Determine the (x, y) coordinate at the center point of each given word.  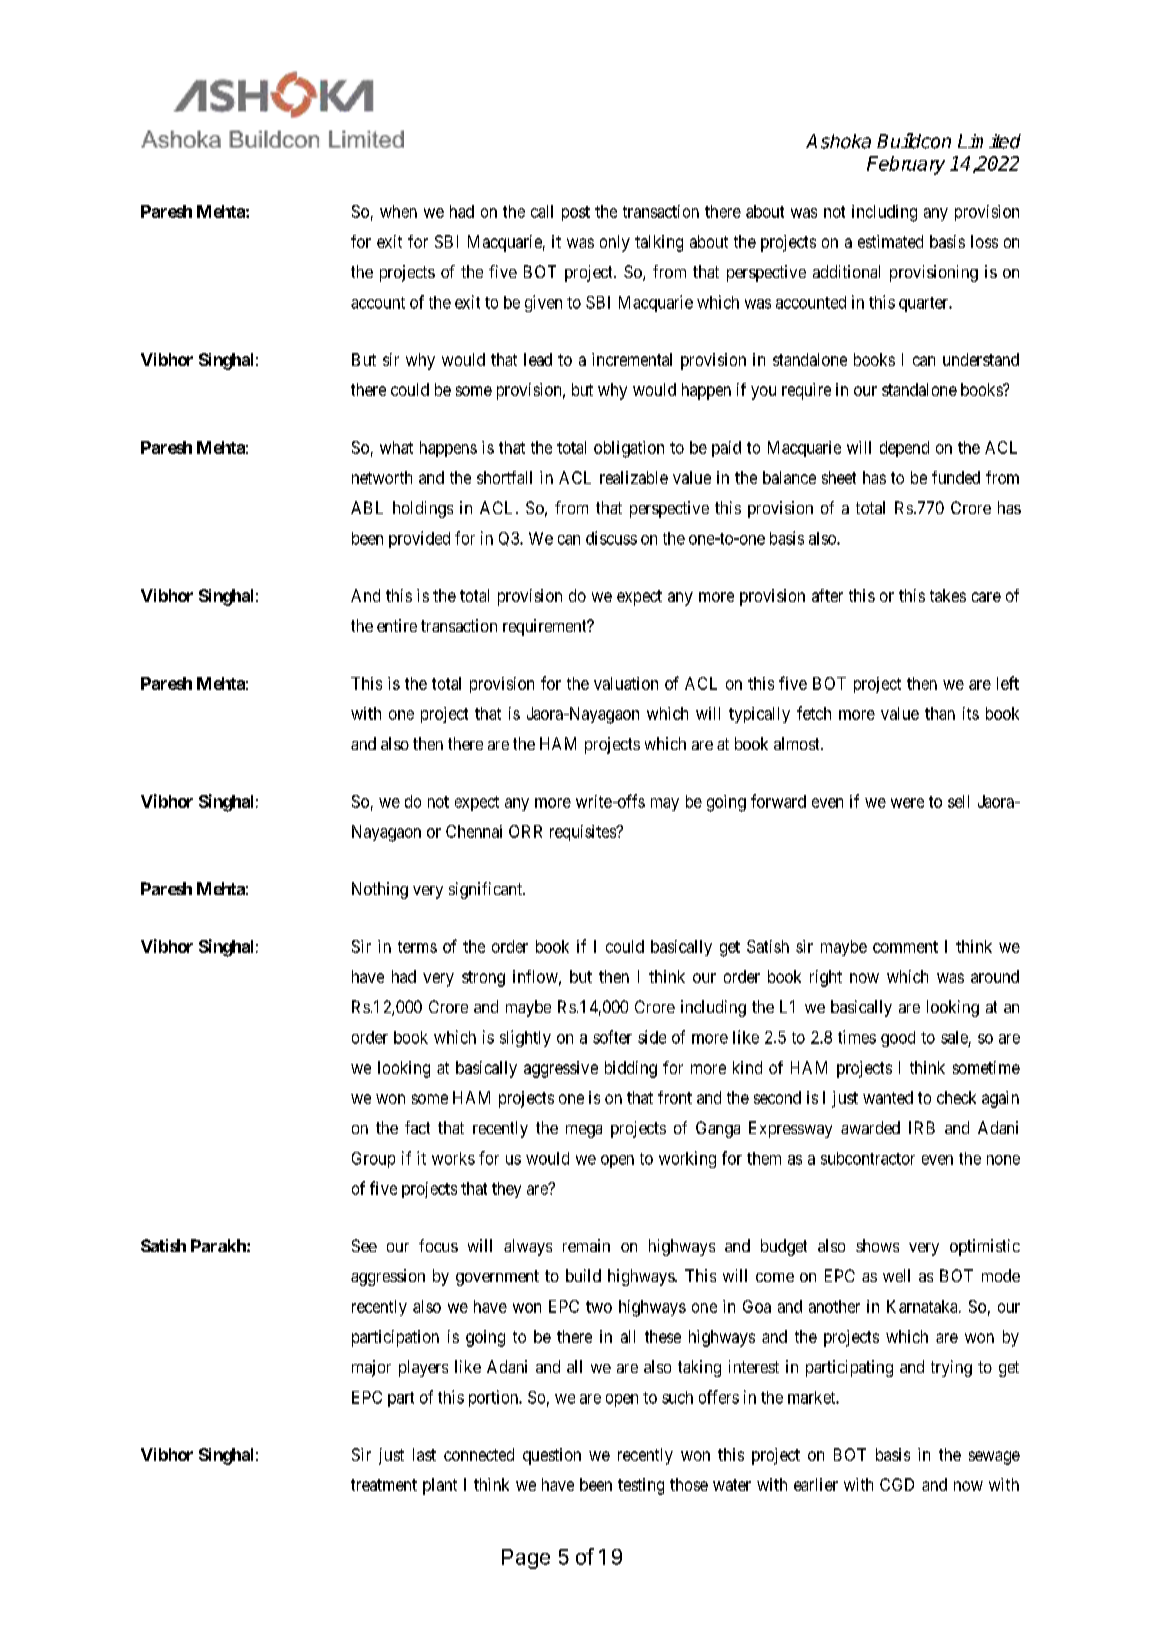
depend (904, 449)
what (396, 447)
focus (438, 1245)
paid (726, 449)
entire (397, 625)
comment (905, 947)
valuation (626, 683)
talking (659, 243)
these (663, 1336)
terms (417, 947)
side (652, 1037)
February (906, 165)
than (940, 713)
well (896, 1275)
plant (440, 1486)
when (398, 211)
